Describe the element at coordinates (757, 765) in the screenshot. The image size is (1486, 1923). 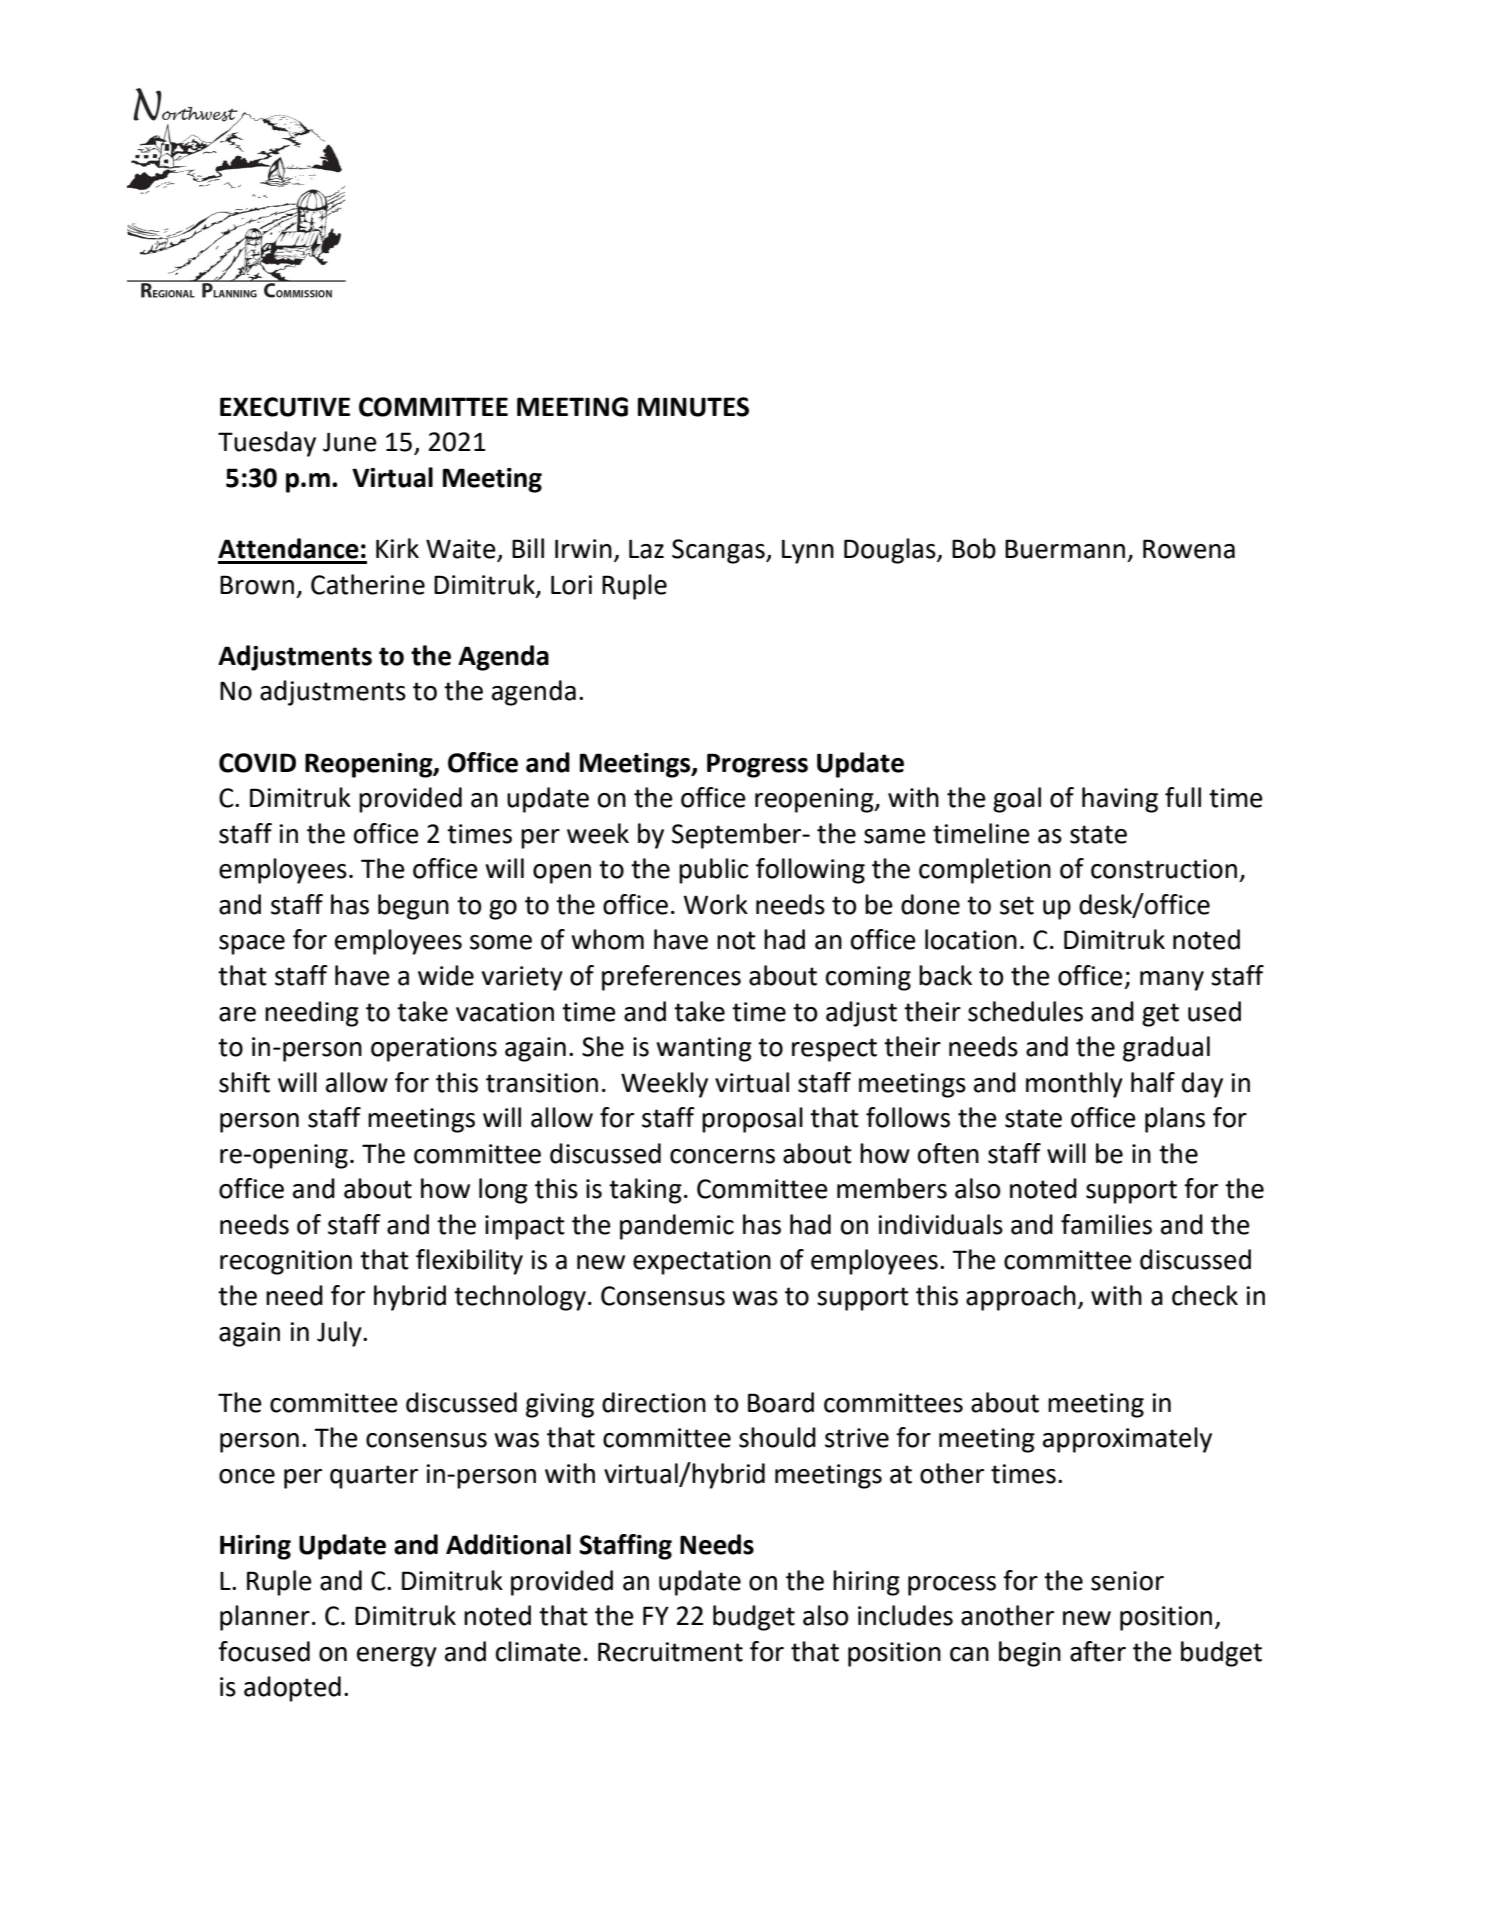
I see `Progress` at that location.
